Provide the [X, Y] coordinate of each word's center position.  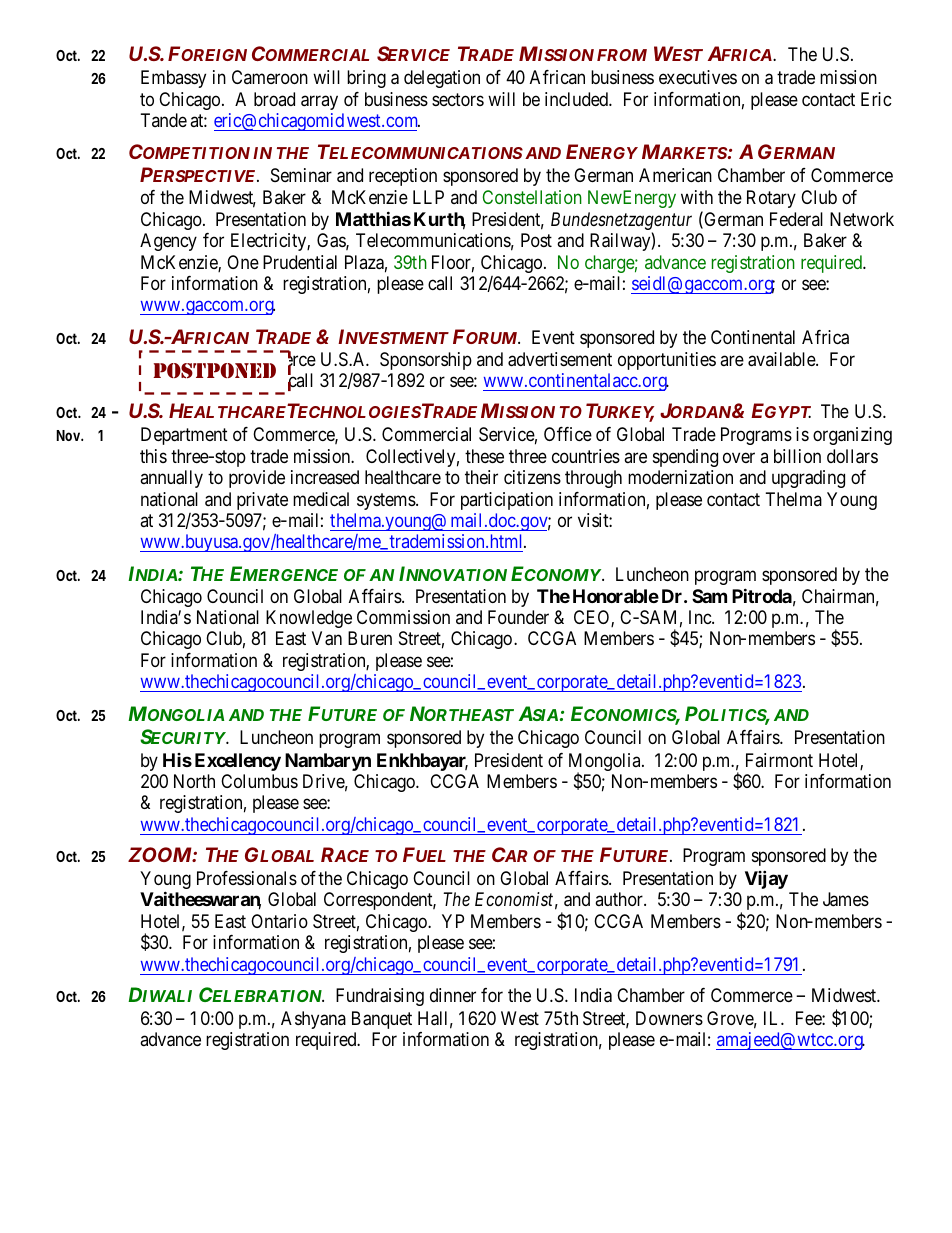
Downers [669, 1018]
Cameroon [270, 77]
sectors [458, 99]
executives [698, 77]
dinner [453, 995]
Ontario [279, 921]
